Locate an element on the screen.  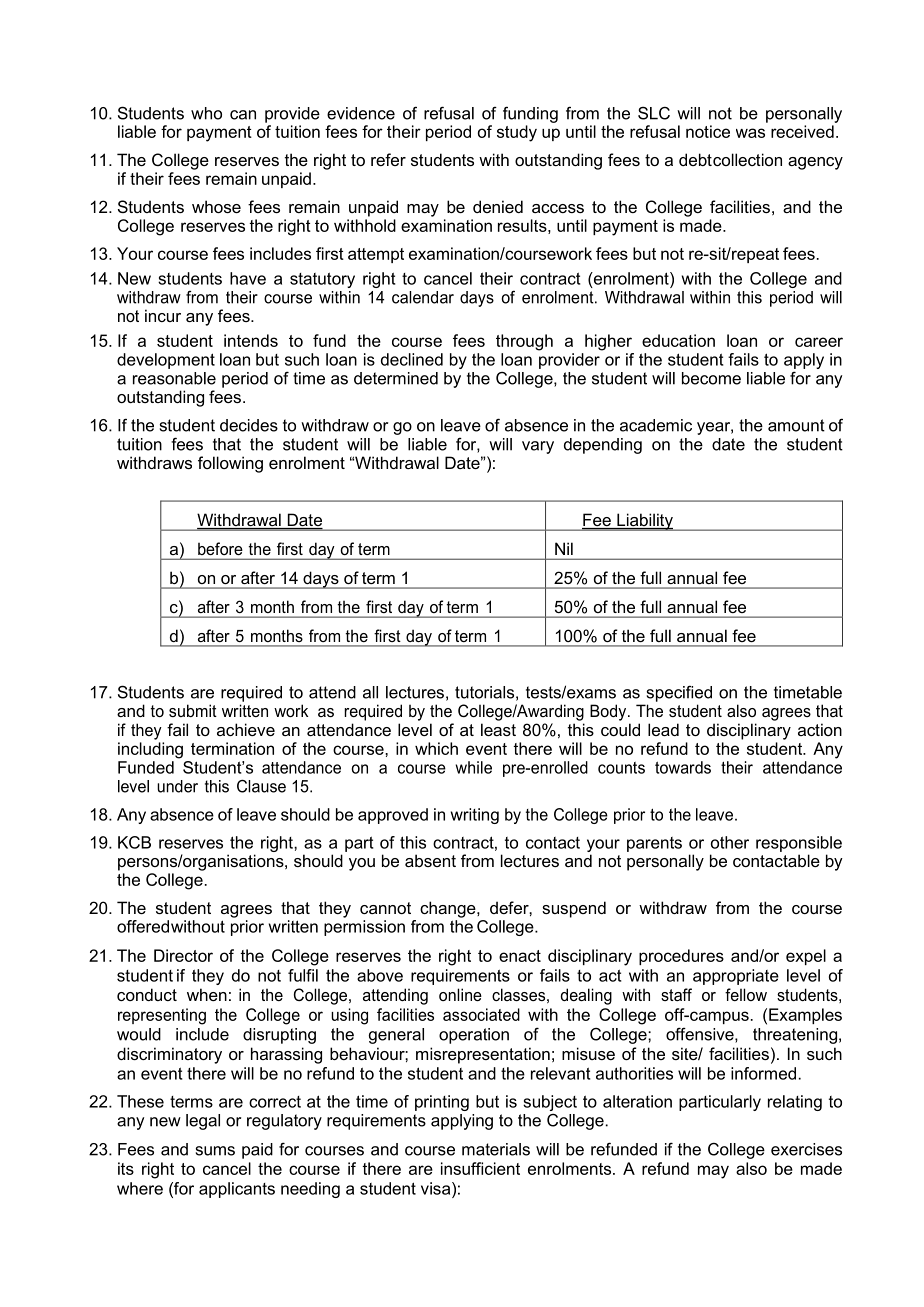
study is located at coordinates (517, 133).
